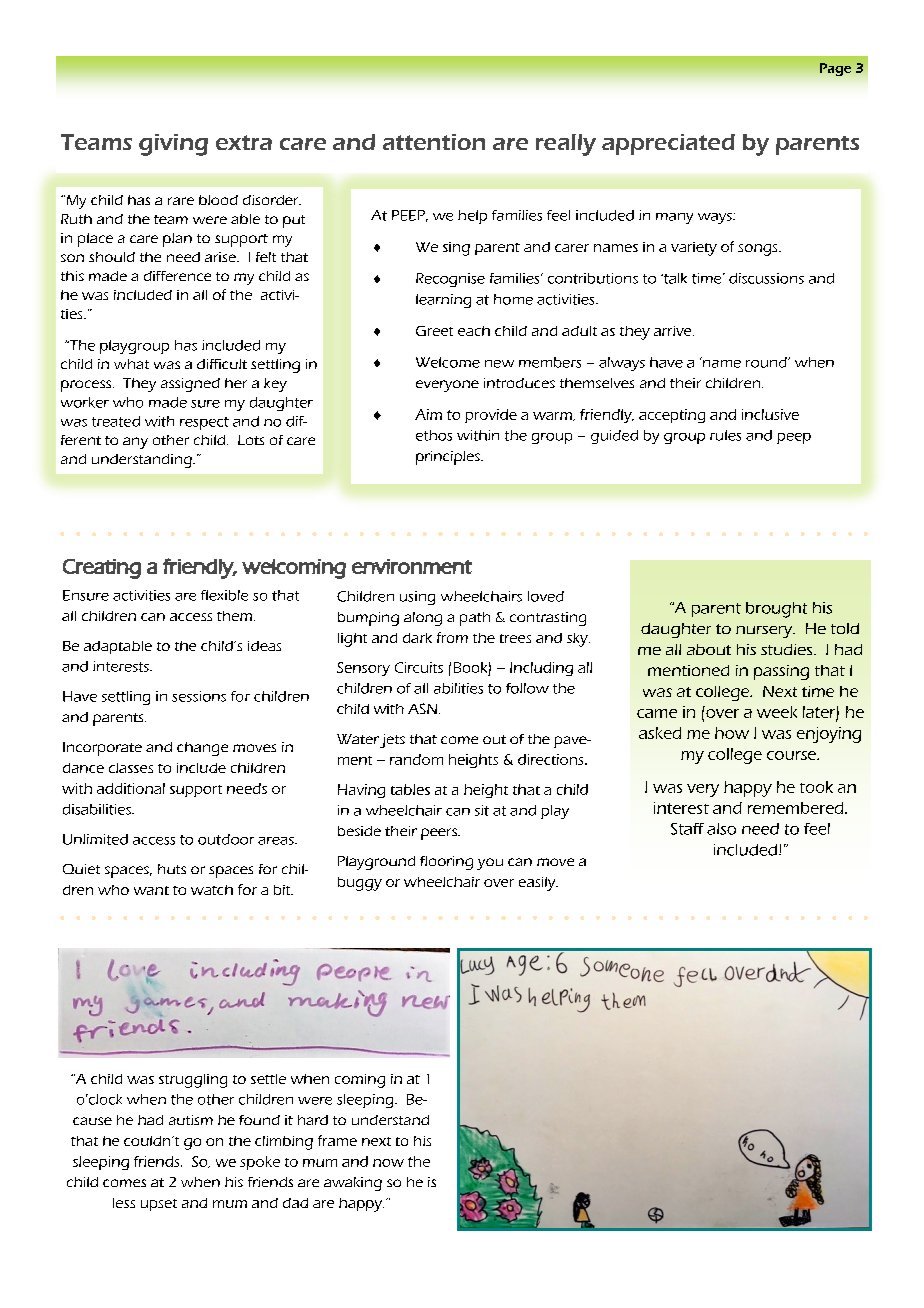 The image size is (924, 1308). What do you see at coordinates (434, 142) in the screenshot?
I see `attention` at bounding box center [434, 142].
